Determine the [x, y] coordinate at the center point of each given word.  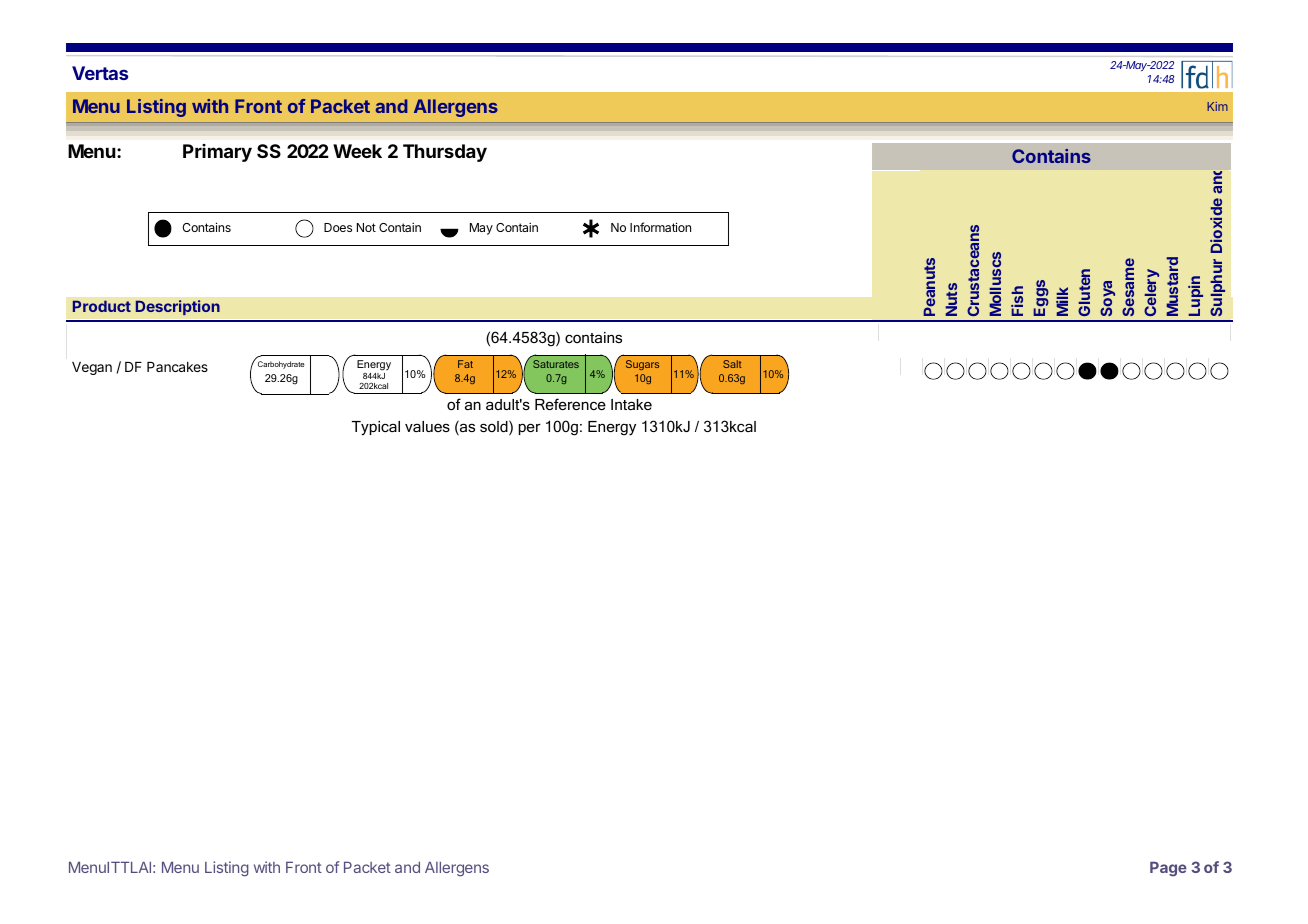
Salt [732, 364]
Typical [376, 428]
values [427, 426]
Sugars [642, 365]
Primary [217, 153]
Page [1168, 869]
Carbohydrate [281, 365]
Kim [1217, 106]
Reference [570, 404]
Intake [631, 404]
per [530, 429]
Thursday [445, 153]
